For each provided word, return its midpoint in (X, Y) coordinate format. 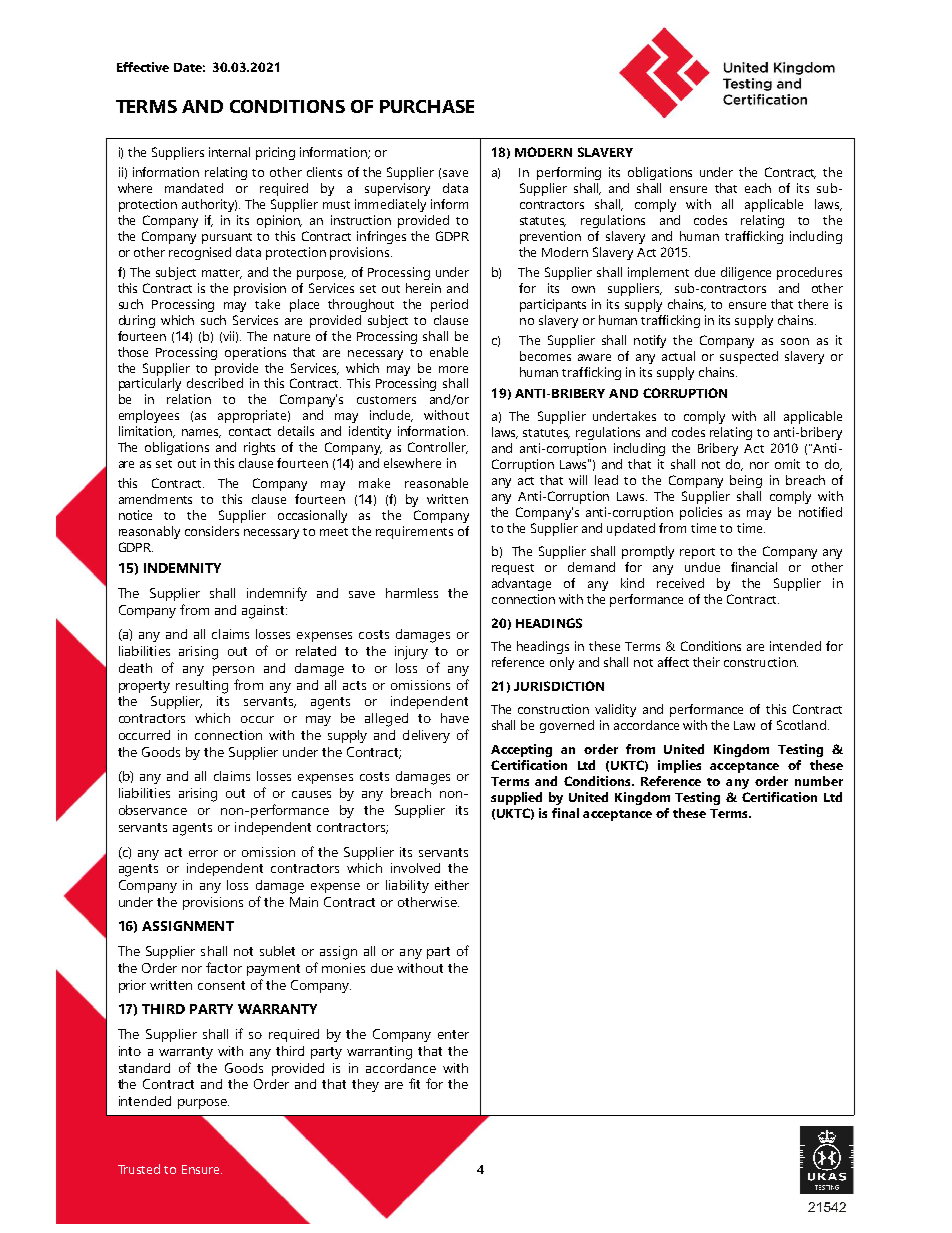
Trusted (139, 1169)
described (215, 383)
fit (414, 1083)
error (203, 853)
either (452, 885)
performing (569, 173)
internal (229, 152)
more (453, 369)
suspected (749, 357)
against (264, 612)
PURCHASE (427, 106)
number (819, 781)
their (706, 662)
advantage (521, 584)
